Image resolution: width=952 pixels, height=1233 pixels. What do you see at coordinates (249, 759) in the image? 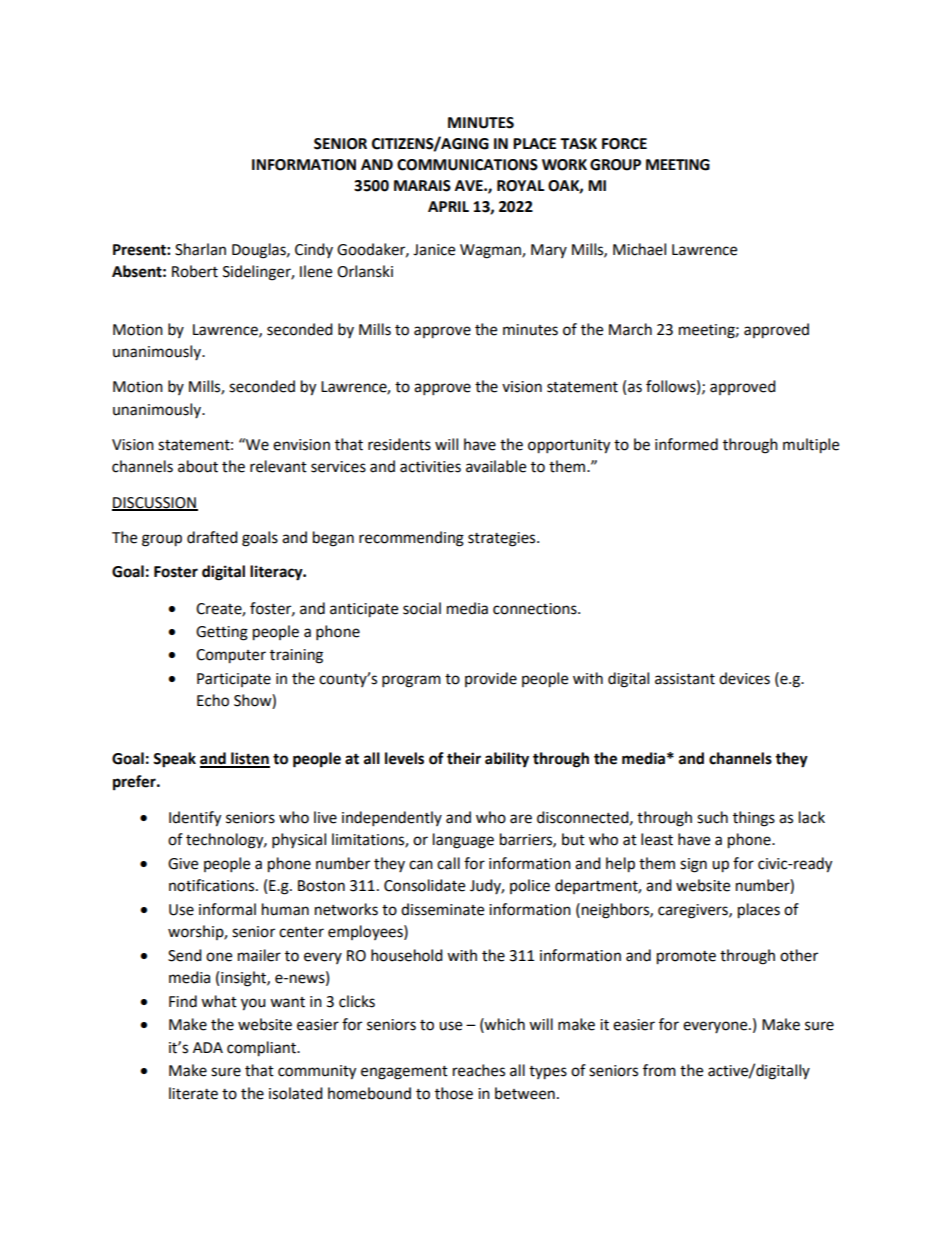
I see `listen` at bounding box center [249, 759].
